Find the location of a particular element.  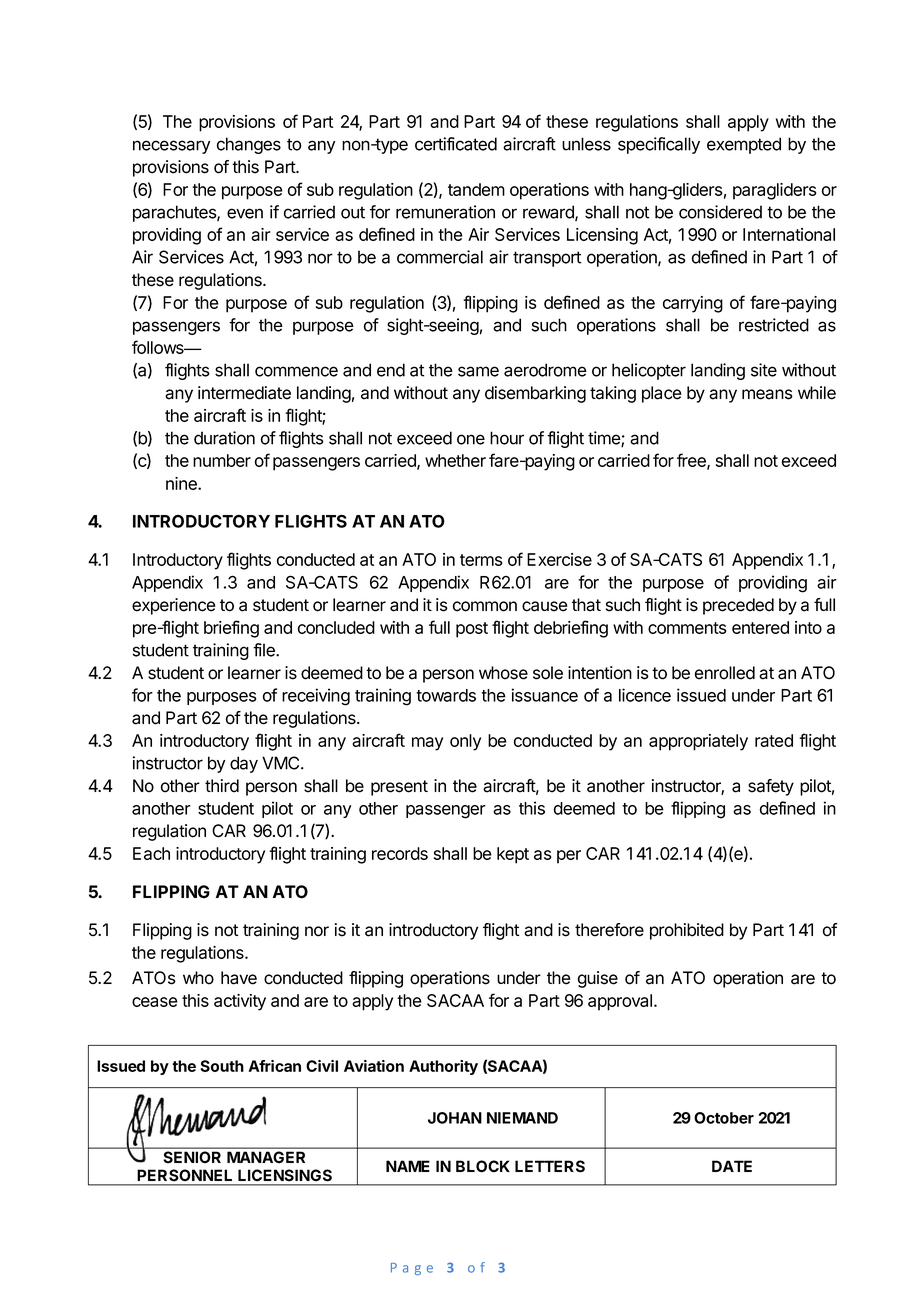

even is located at coordinates (245, 213).
